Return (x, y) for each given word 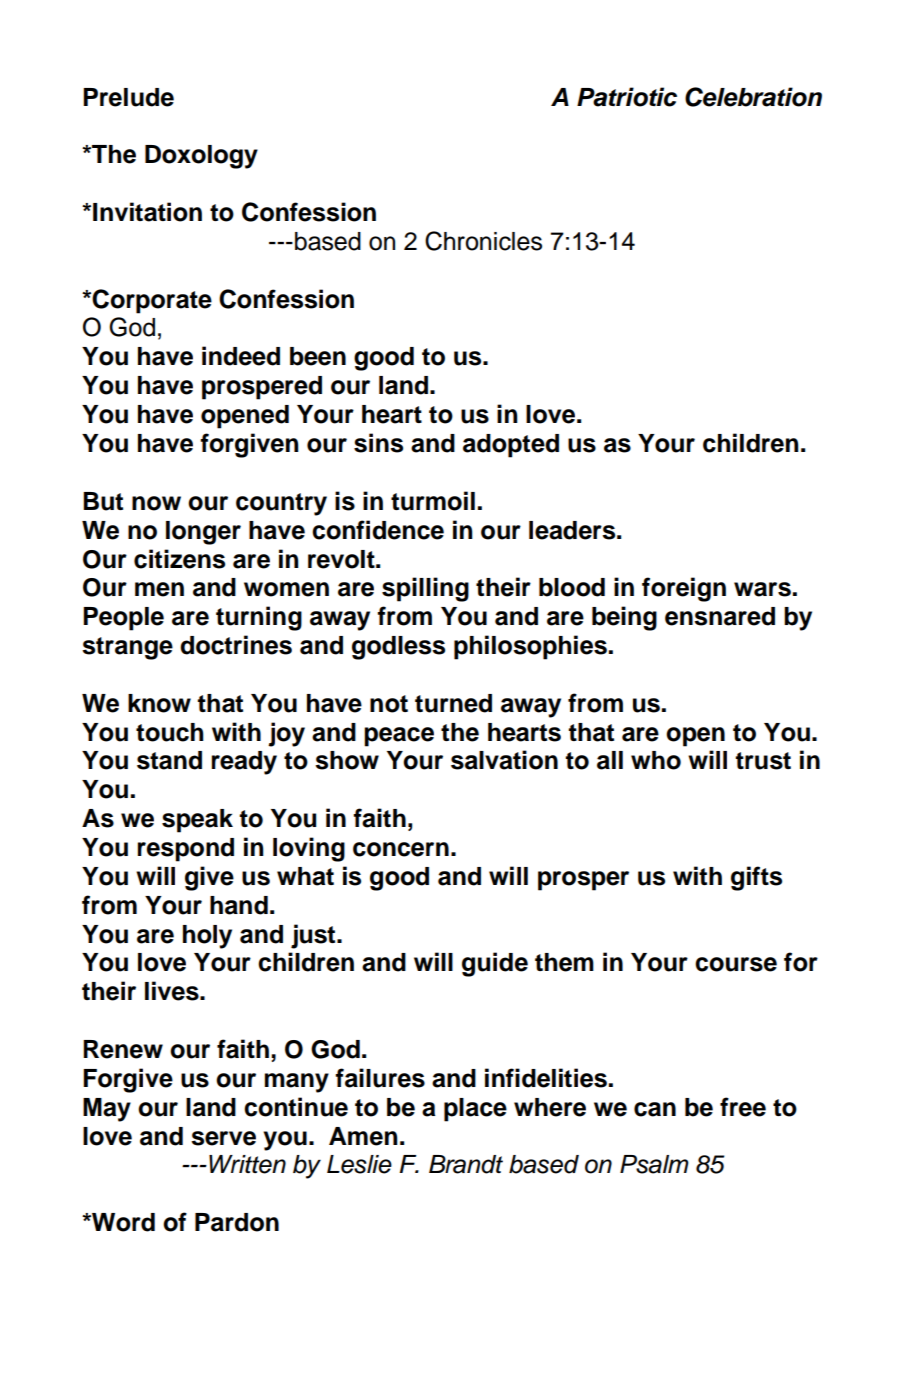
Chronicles (483, 241)
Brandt (466, 1164)
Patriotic (627, 97)
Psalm (654, 1164)
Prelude (128, 97)
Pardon (237, 1222)
